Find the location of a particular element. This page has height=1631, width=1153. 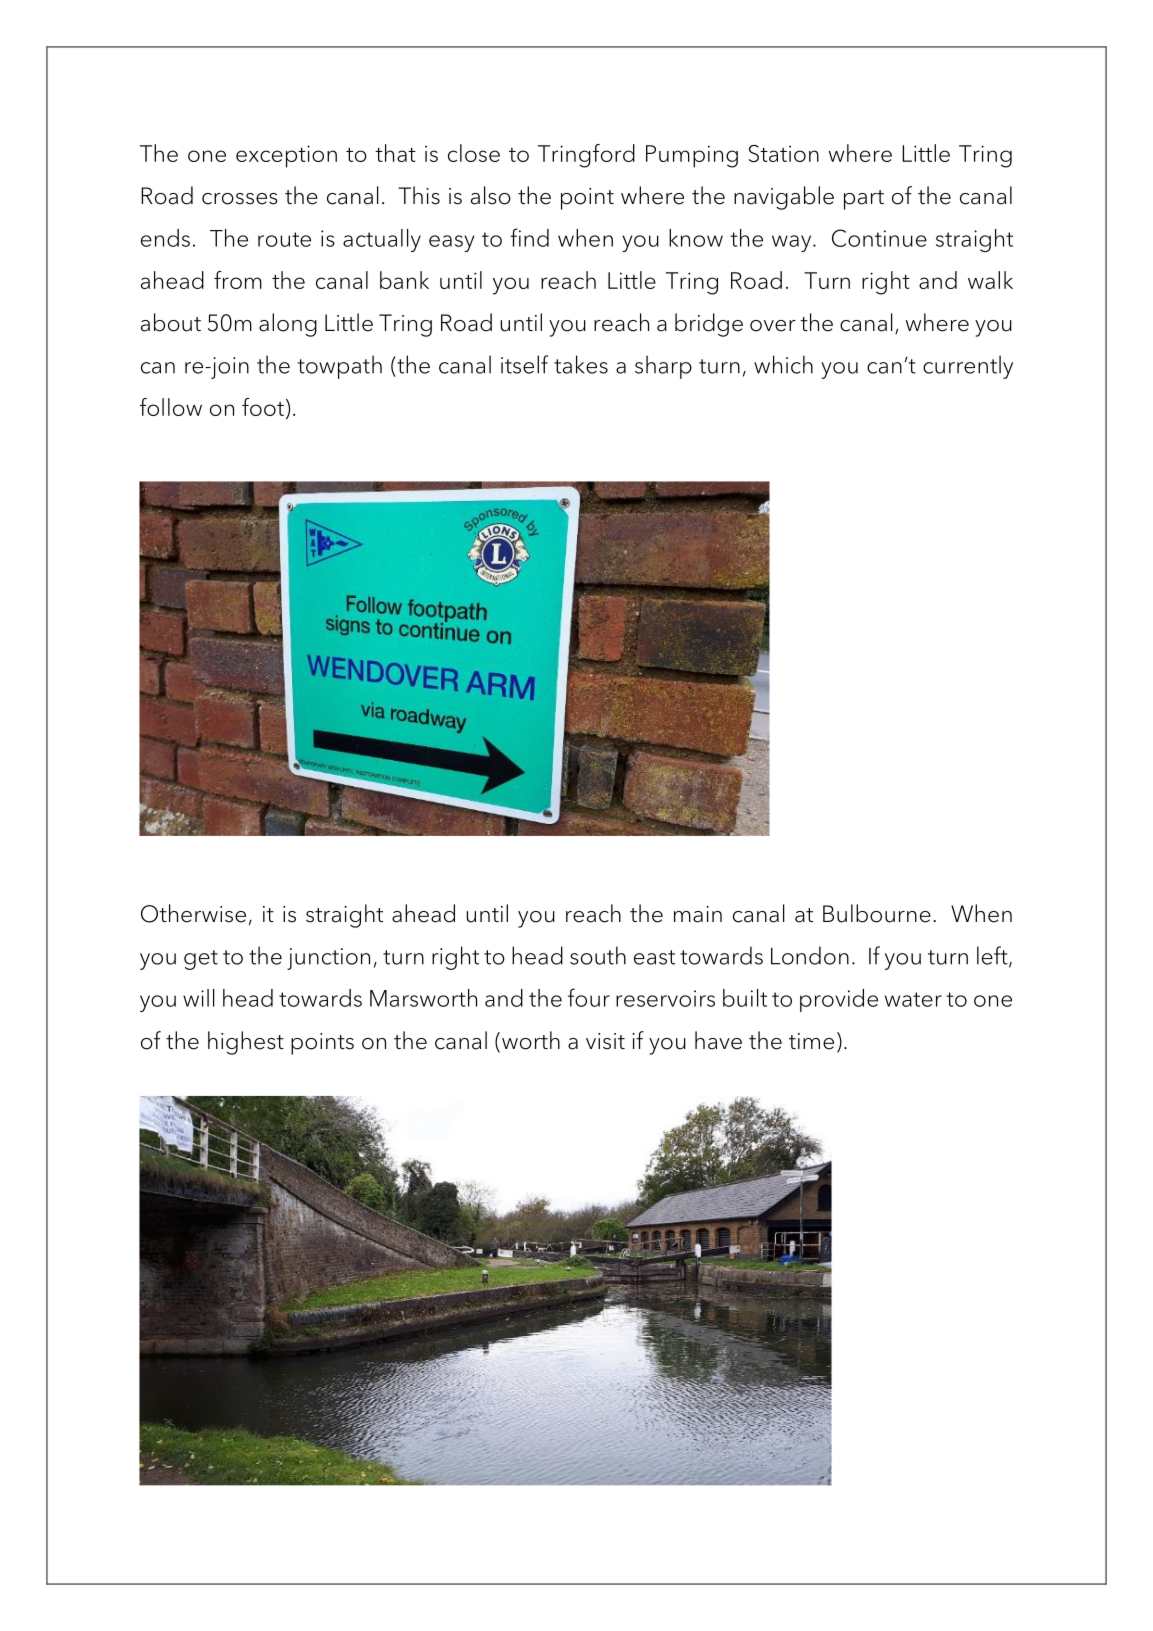

takes is located at coordinates (581, 364).
